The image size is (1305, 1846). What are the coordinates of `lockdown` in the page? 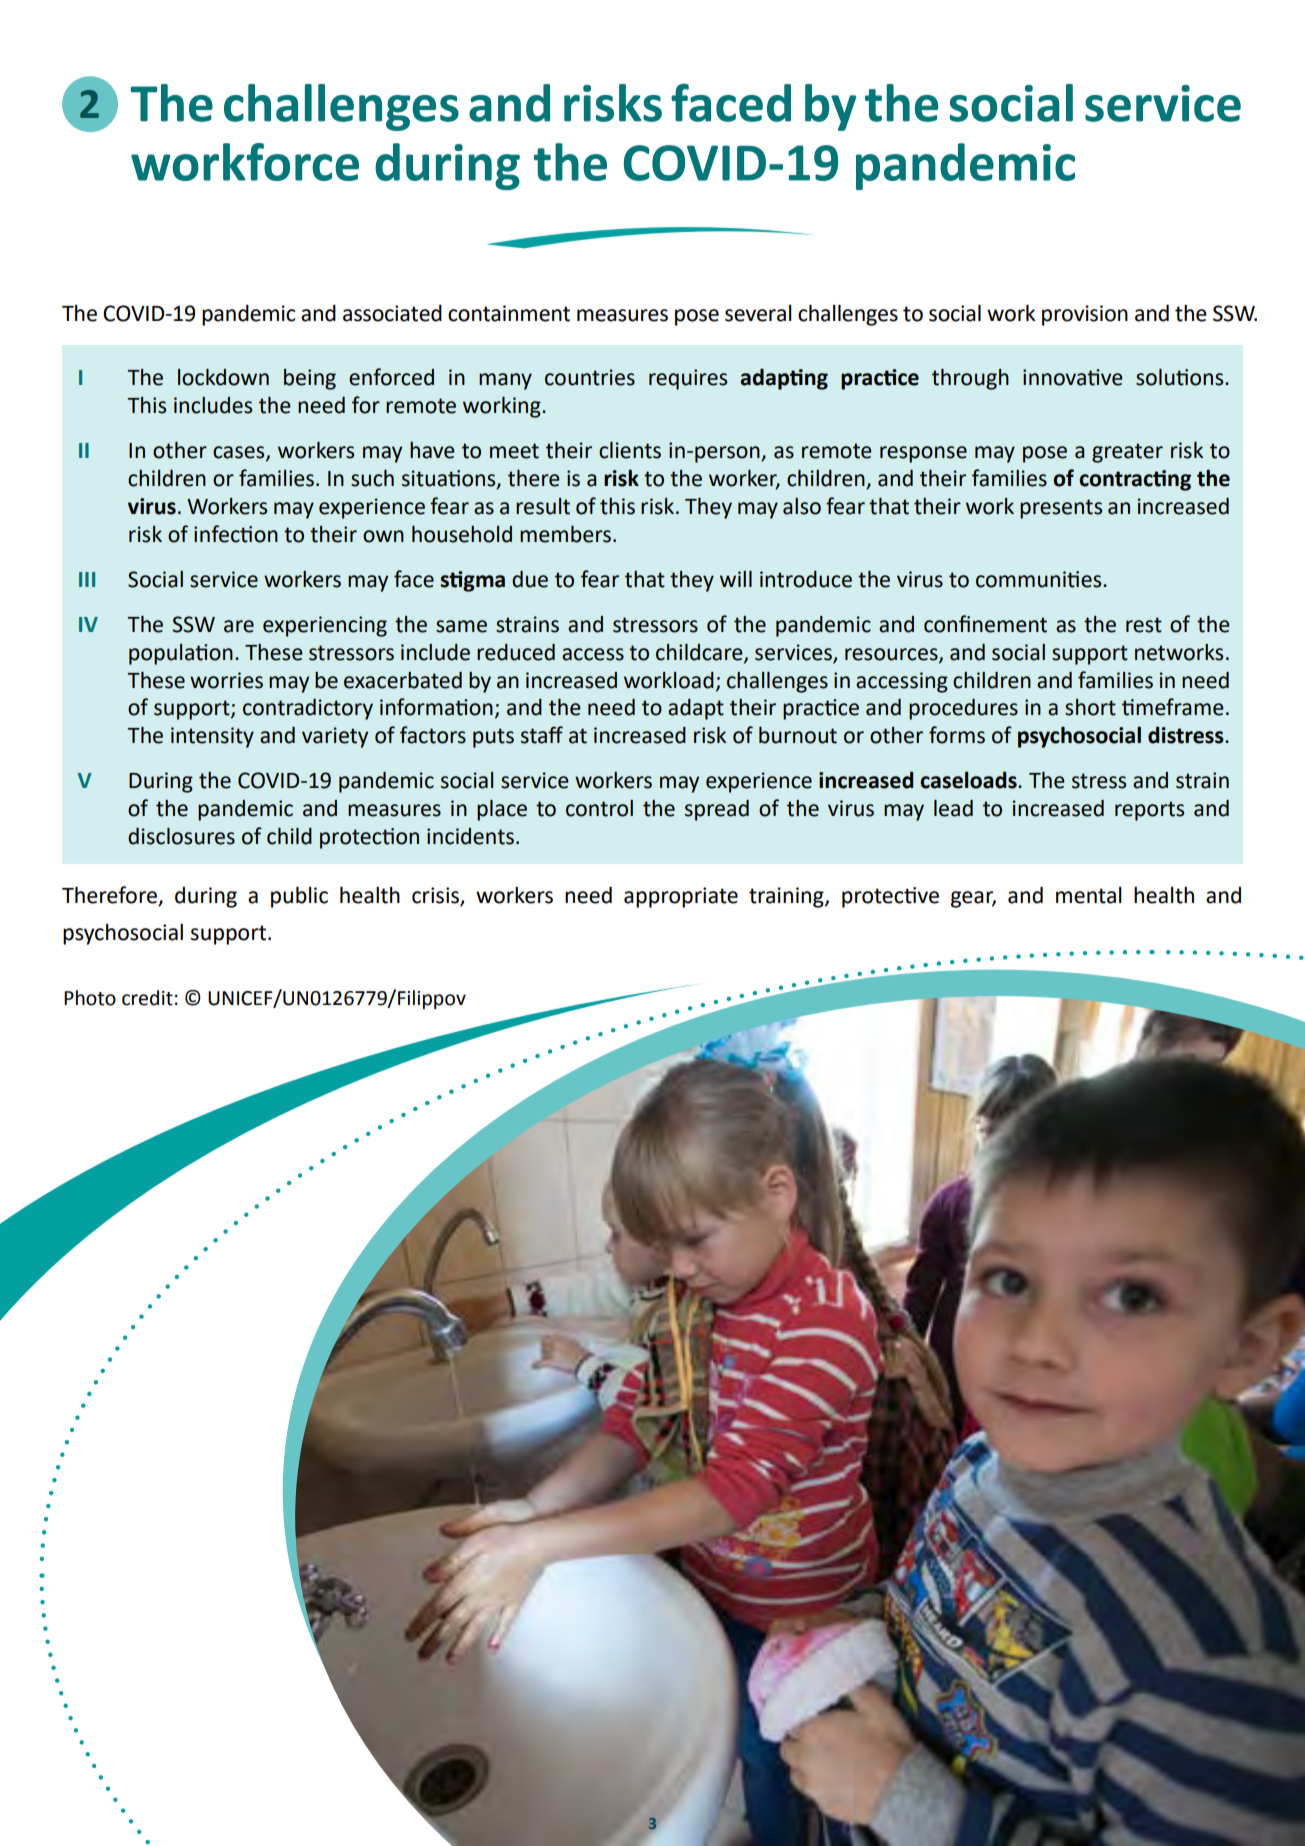 It's located at (223, 377).
